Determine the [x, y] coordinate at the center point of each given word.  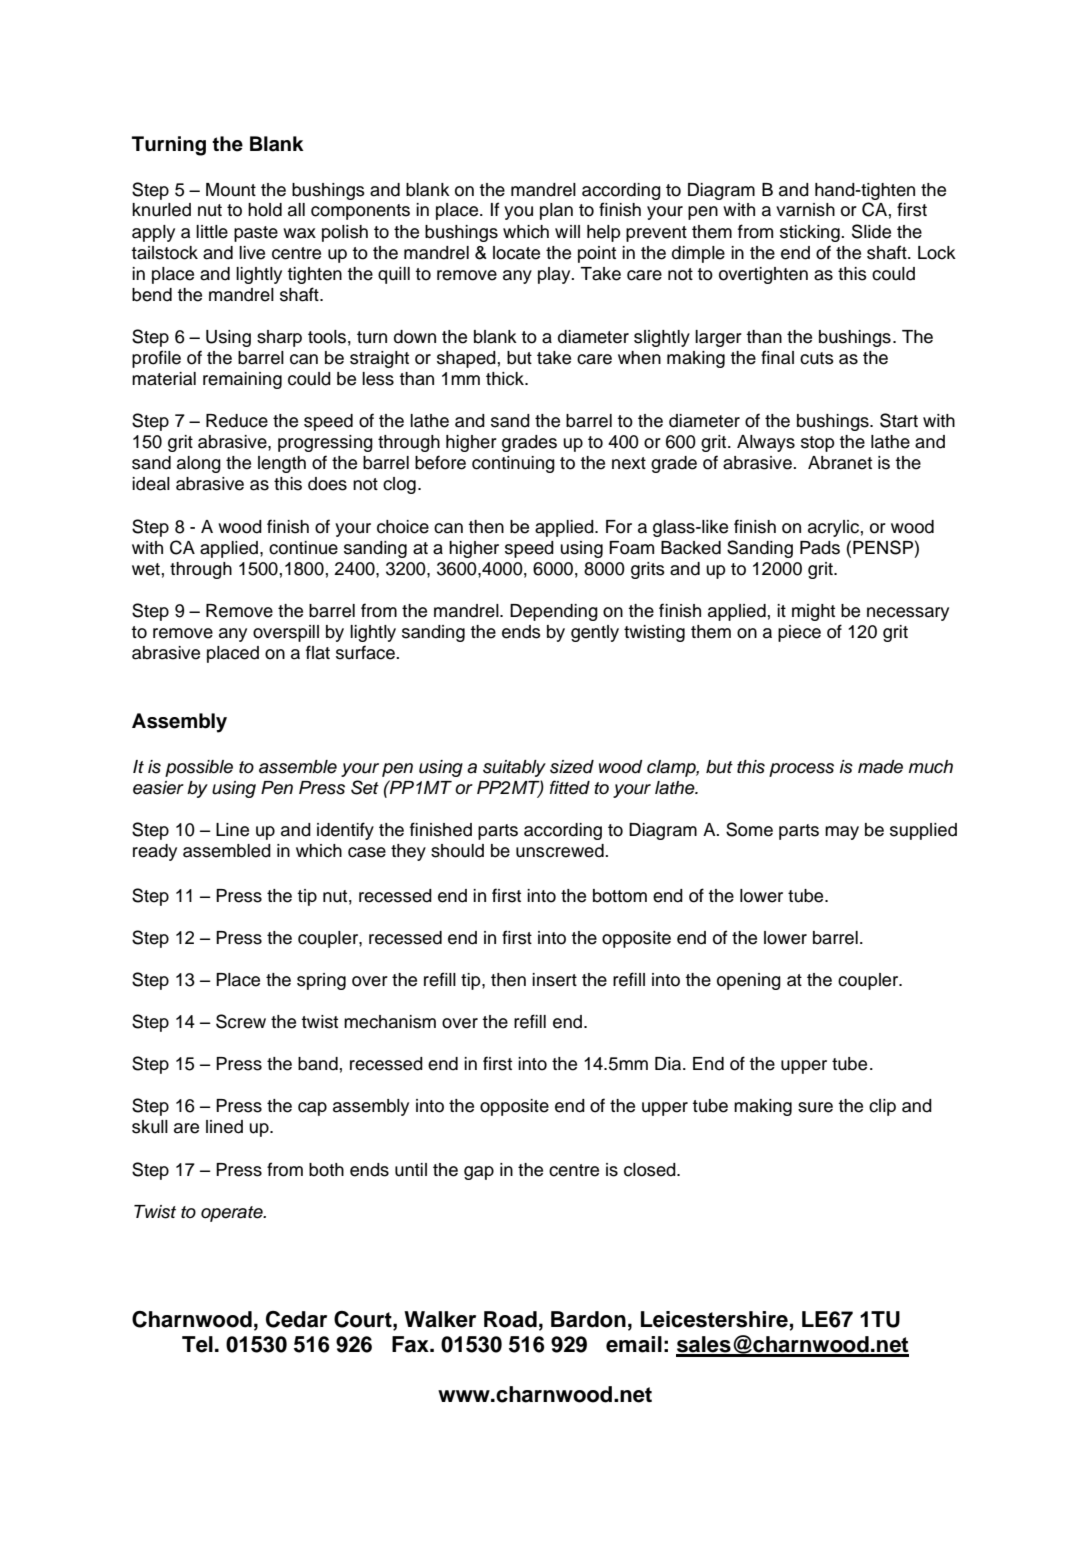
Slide [871, 231]
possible [199, 768]
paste [256, 234]
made [880, 767]
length [282, 464]
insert [554, 980]
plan [556, 211]
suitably [514, 768]
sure [815, 1107]
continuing [513, 464]
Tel [197, 1344]
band [318, 1064]
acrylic [833, 528]
